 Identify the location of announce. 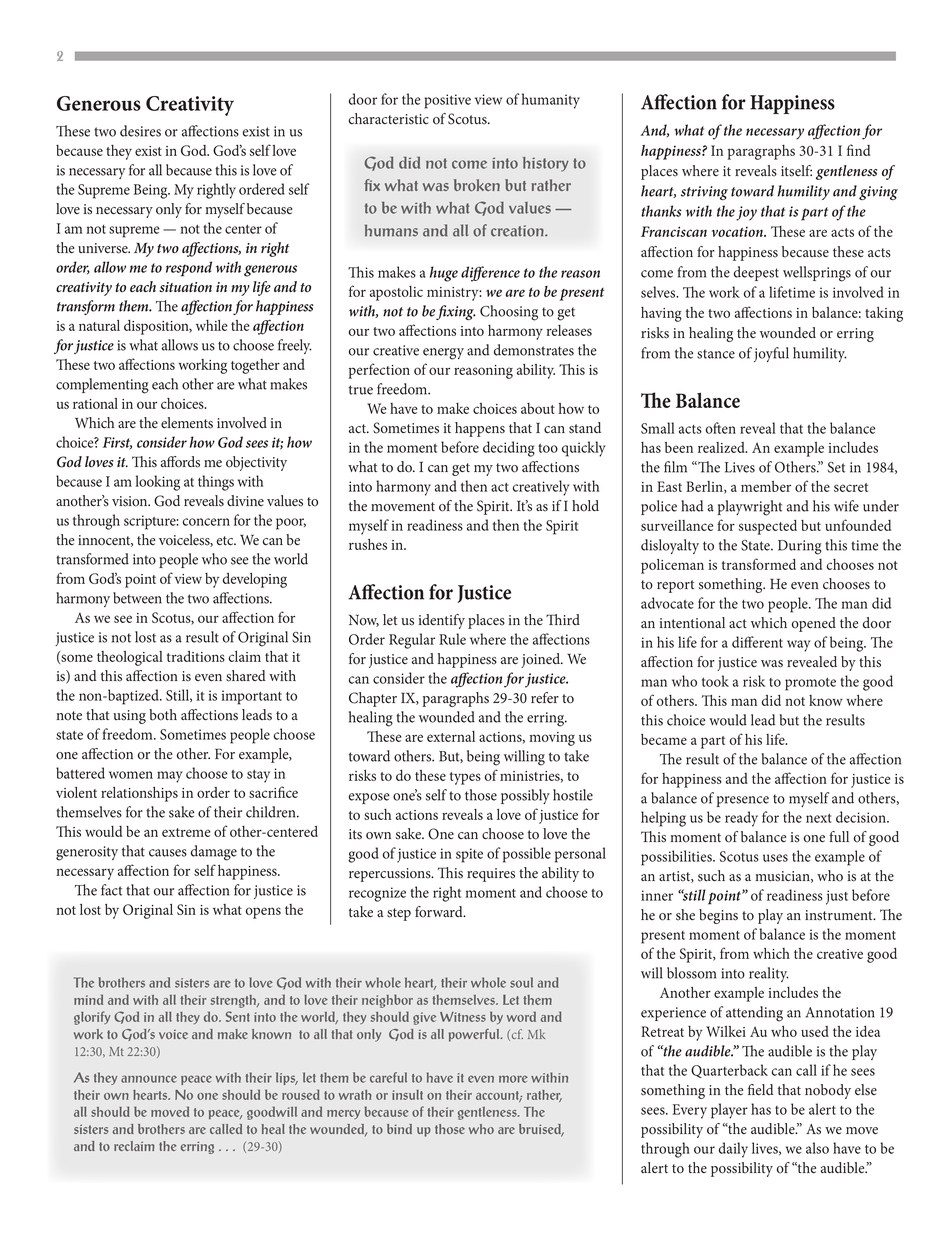
(149, 1079).
